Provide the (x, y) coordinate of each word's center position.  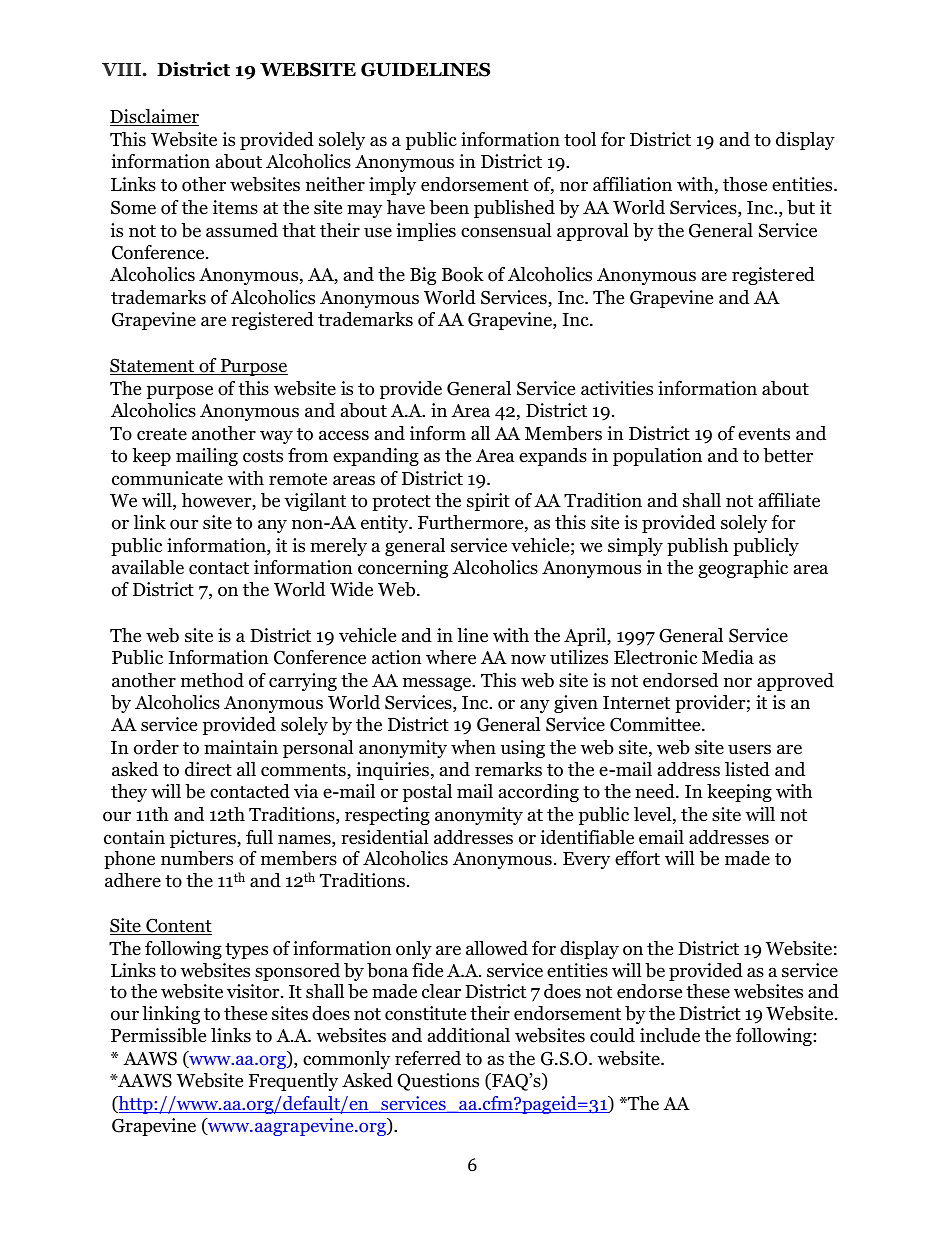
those (745, 184)
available (148, 567)
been (449, 207)
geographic (743, 569)
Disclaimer (154, 117)
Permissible (158, 1035)
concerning (403, 569)
